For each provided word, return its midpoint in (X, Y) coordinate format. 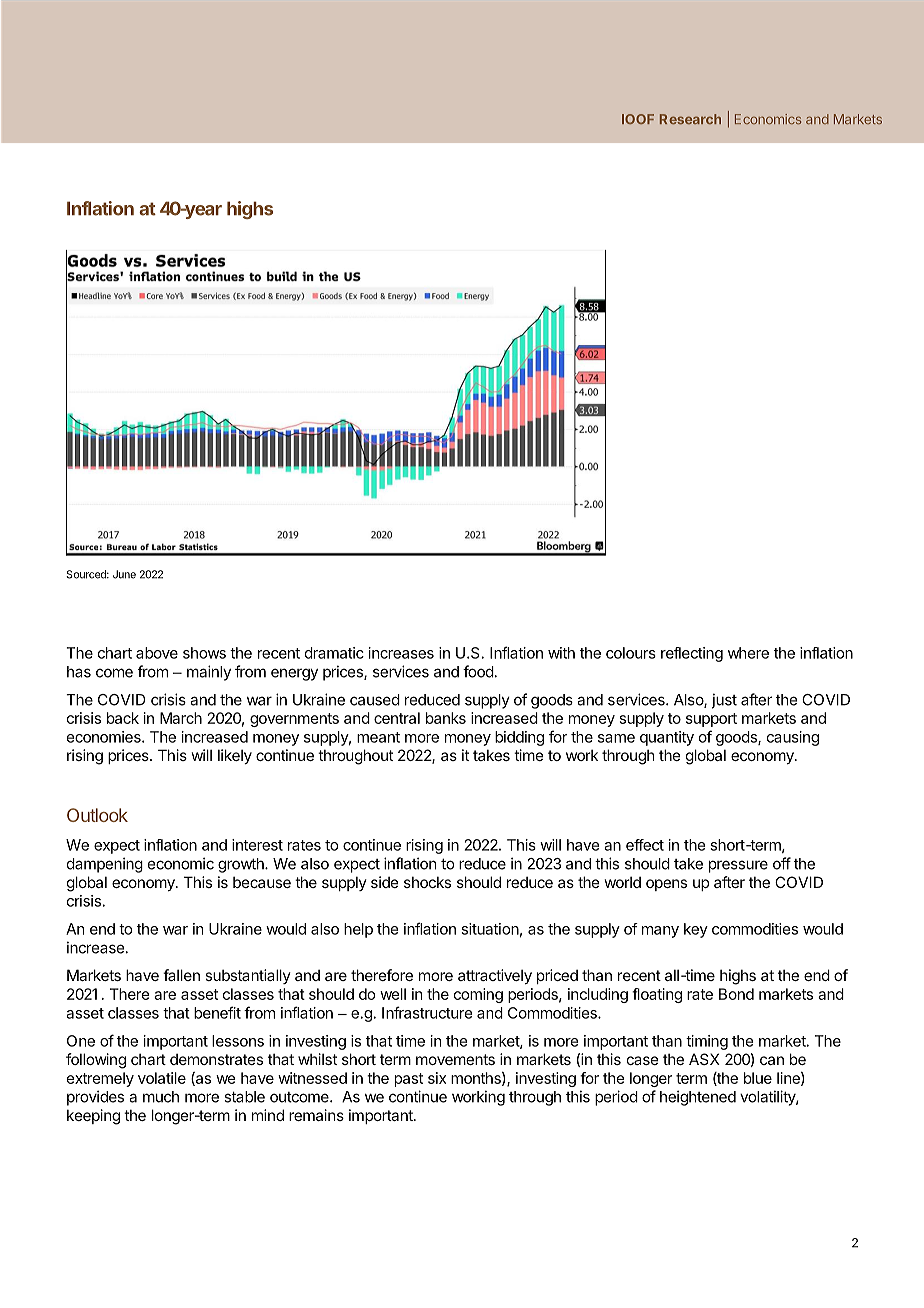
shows (204, 653)
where (748, 653)
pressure (738, 866)
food (478, 671)
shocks (427, 882)
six (437, 1078)
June (124, 574)
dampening (105, 865)
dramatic (334, 653)
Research (690, 119)
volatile (162, 1078)
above (157, 653)
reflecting (692, 654)
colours (631, 653)
